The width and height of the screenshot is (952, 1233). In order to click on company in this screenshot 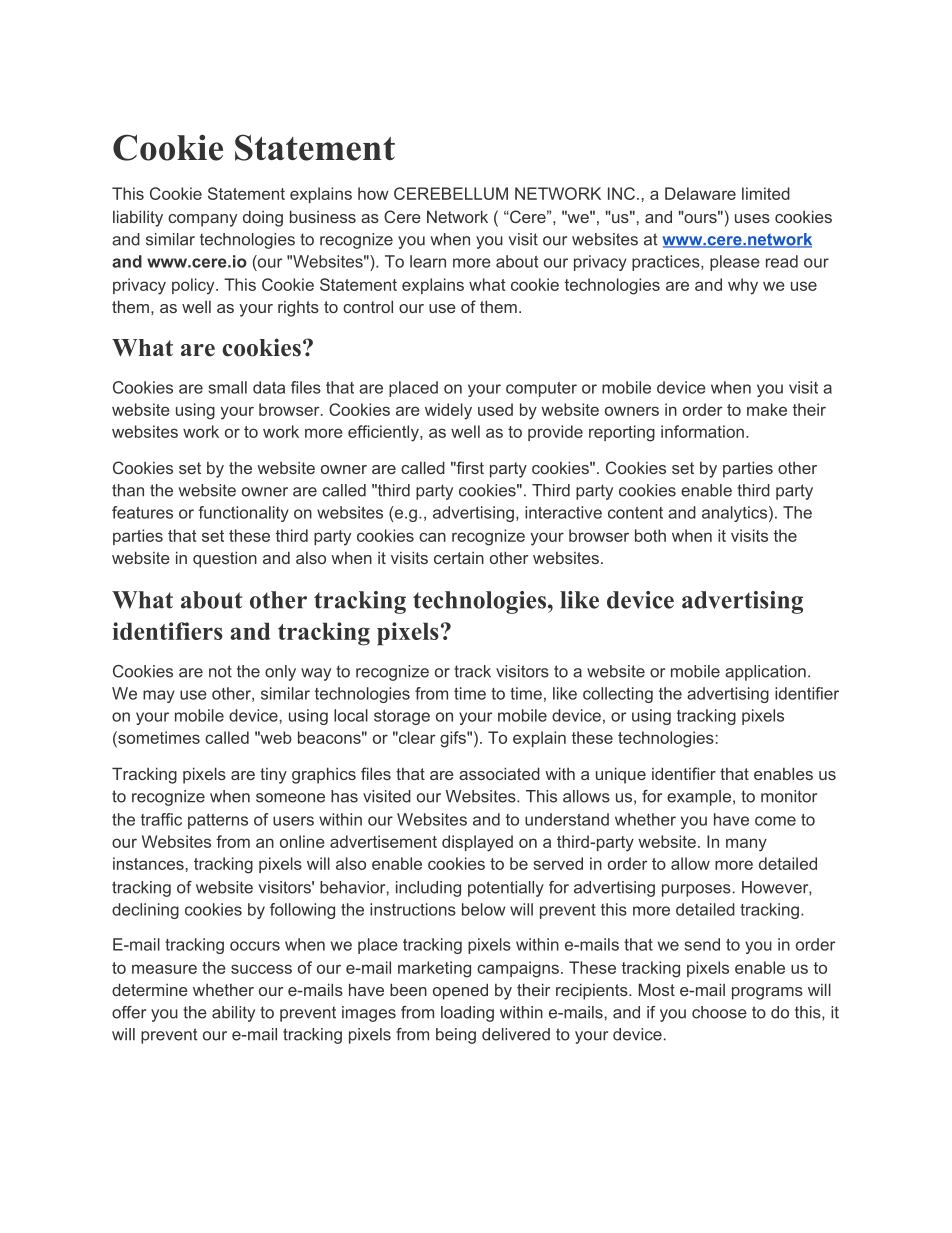, I will do `click(202, 220)`.
